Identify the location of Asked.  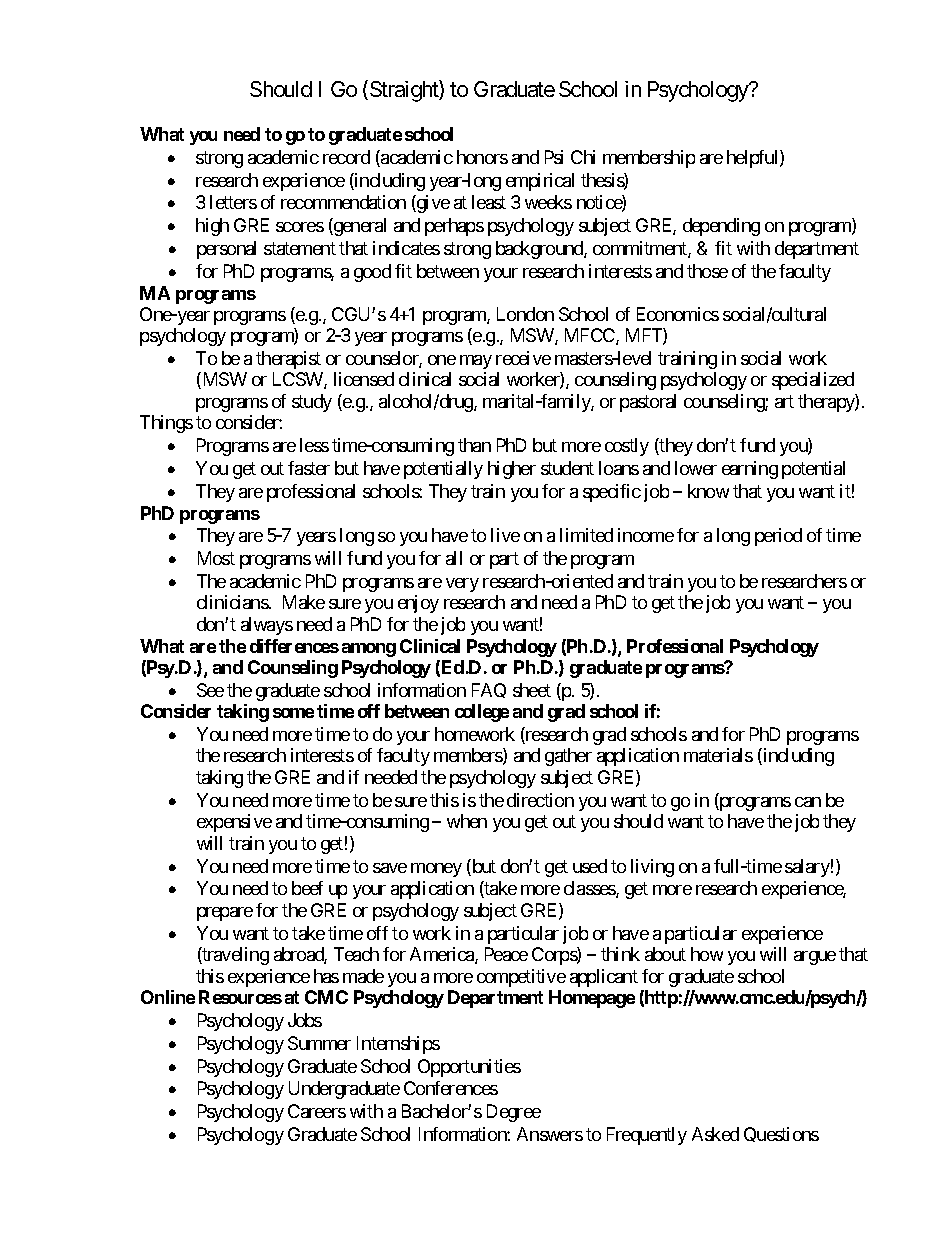
(715, 1134).
